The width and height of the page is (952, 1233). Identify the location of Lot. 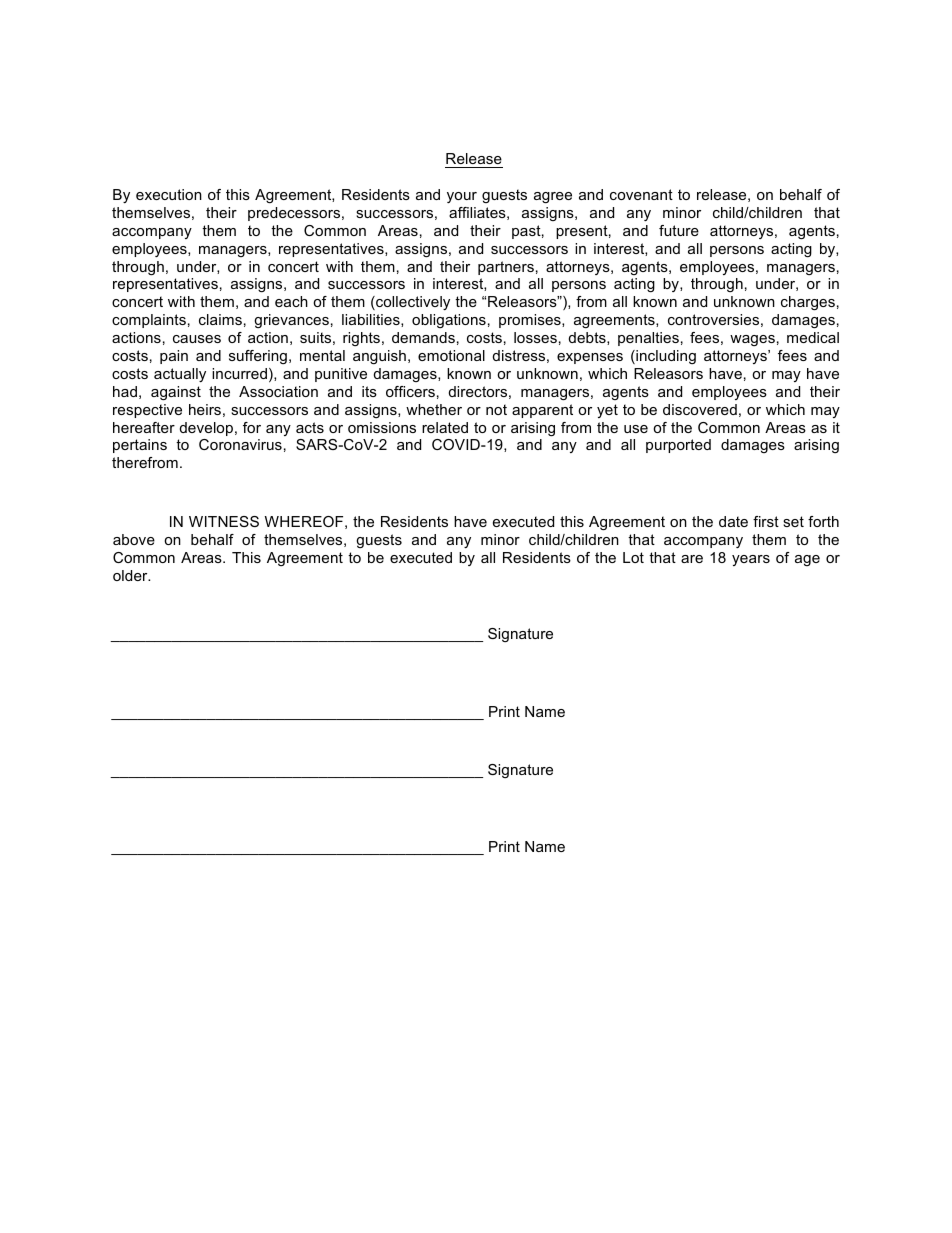
(633, 557).
